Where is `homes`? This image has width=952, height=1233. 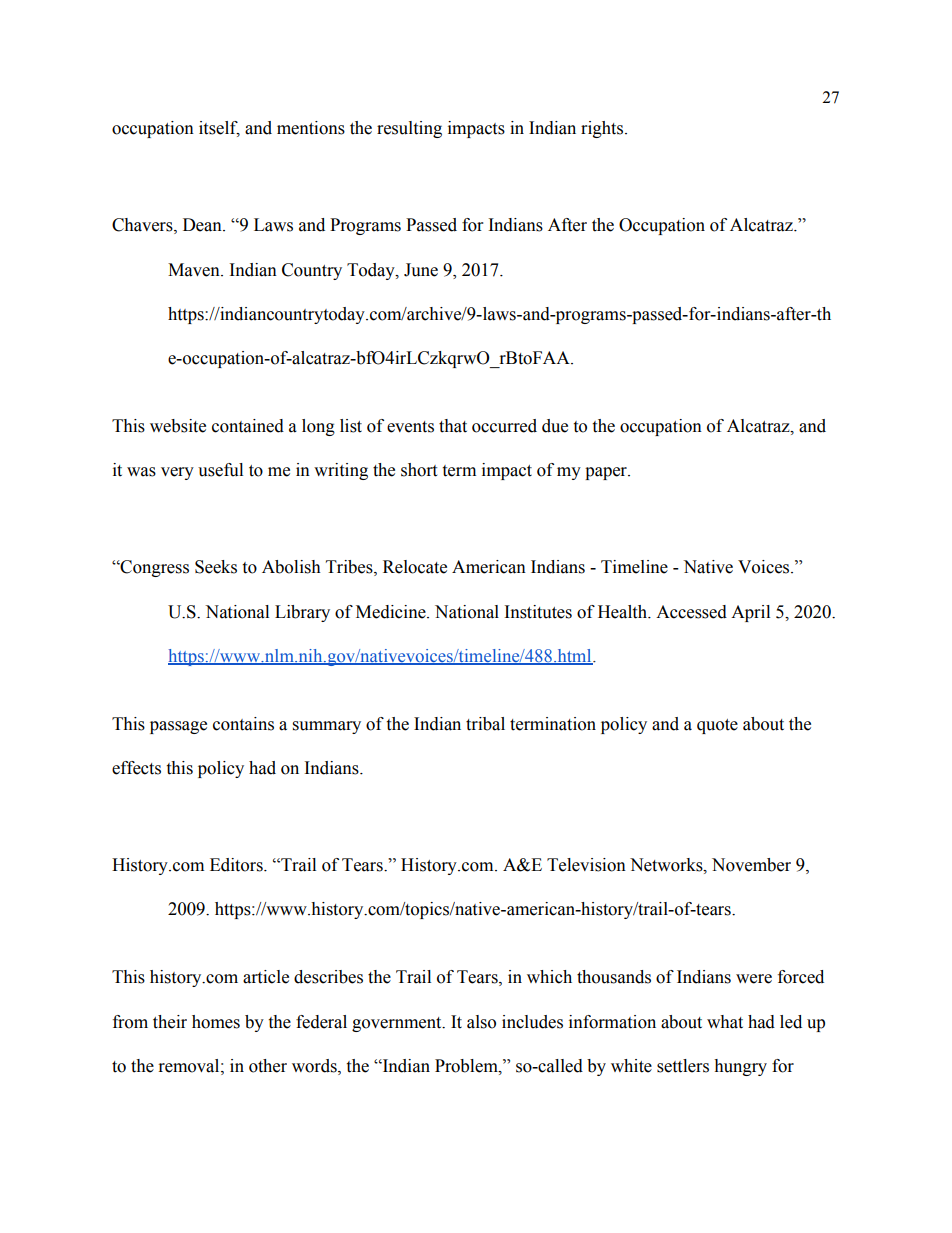 homes is located at coordinates (216, 1022).
